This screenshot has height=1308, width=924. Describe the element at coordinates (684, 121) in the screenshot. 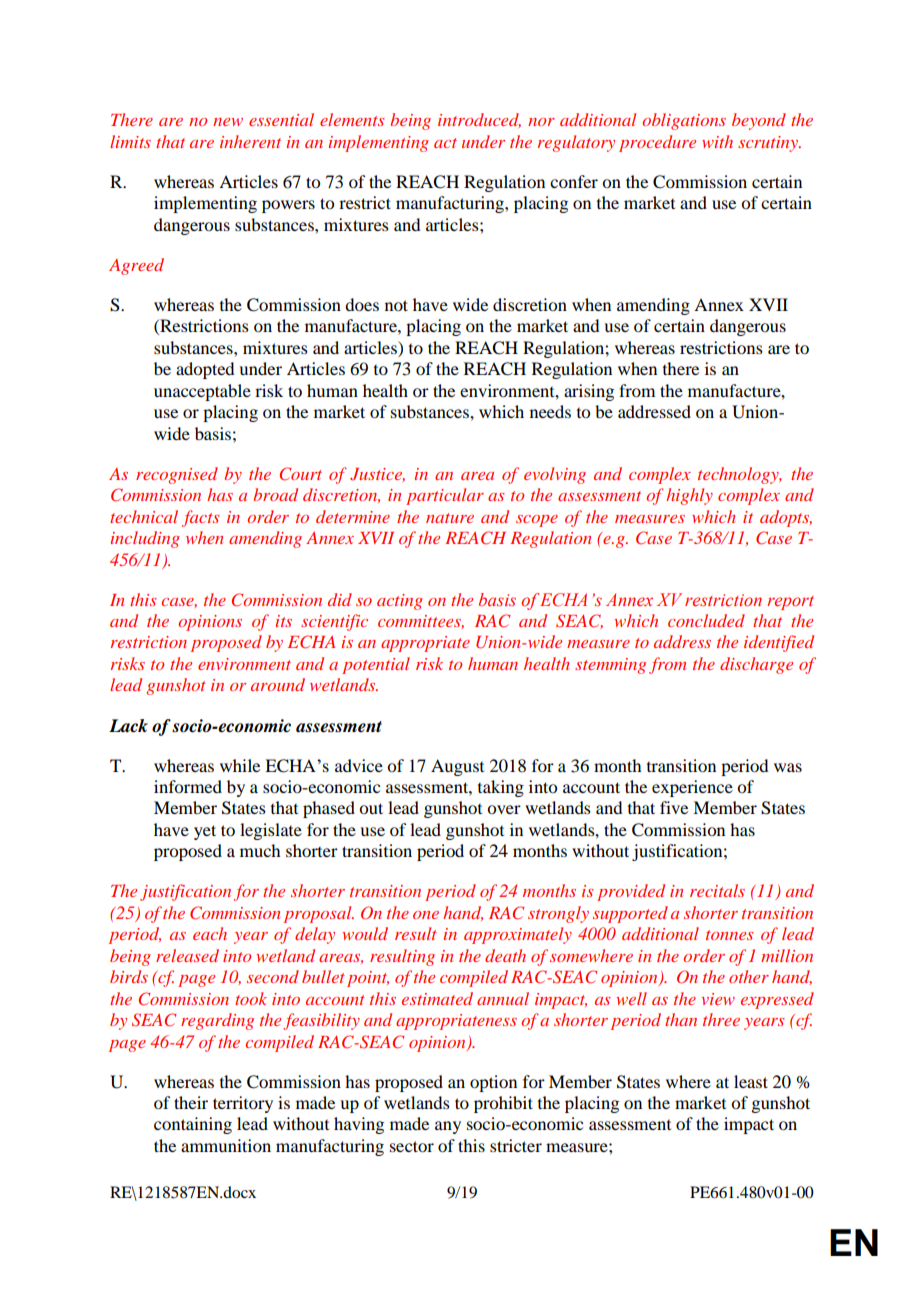

I see `obligations` at that location.
